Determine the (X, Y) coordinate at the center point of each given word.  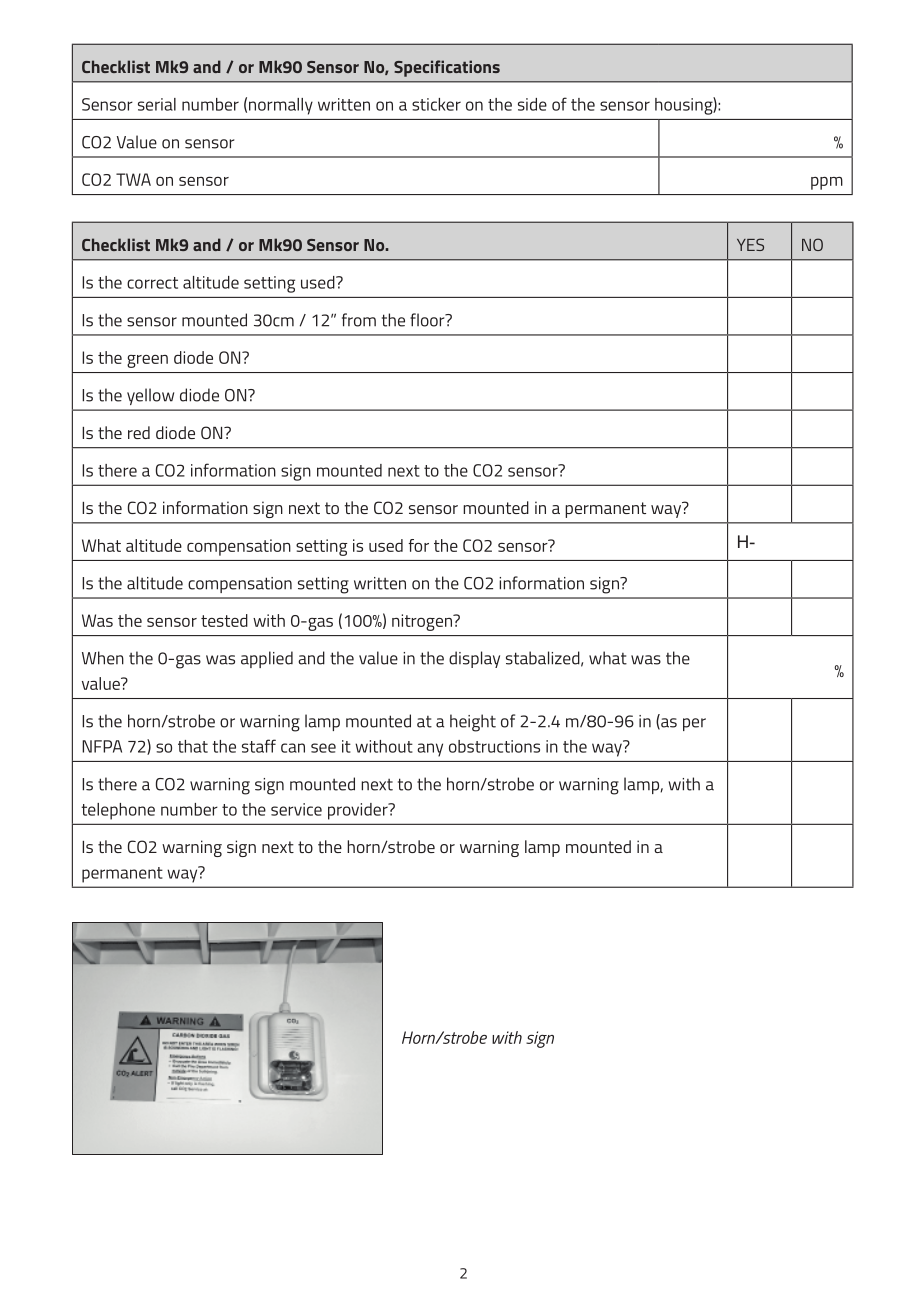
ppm (827, 183)
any (430, 750)
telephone (118, 811)
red (139, 432)
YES (750, 244)
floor (428, 320)
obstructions (494, 746)
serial (157, 104)
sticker (436, 104)
